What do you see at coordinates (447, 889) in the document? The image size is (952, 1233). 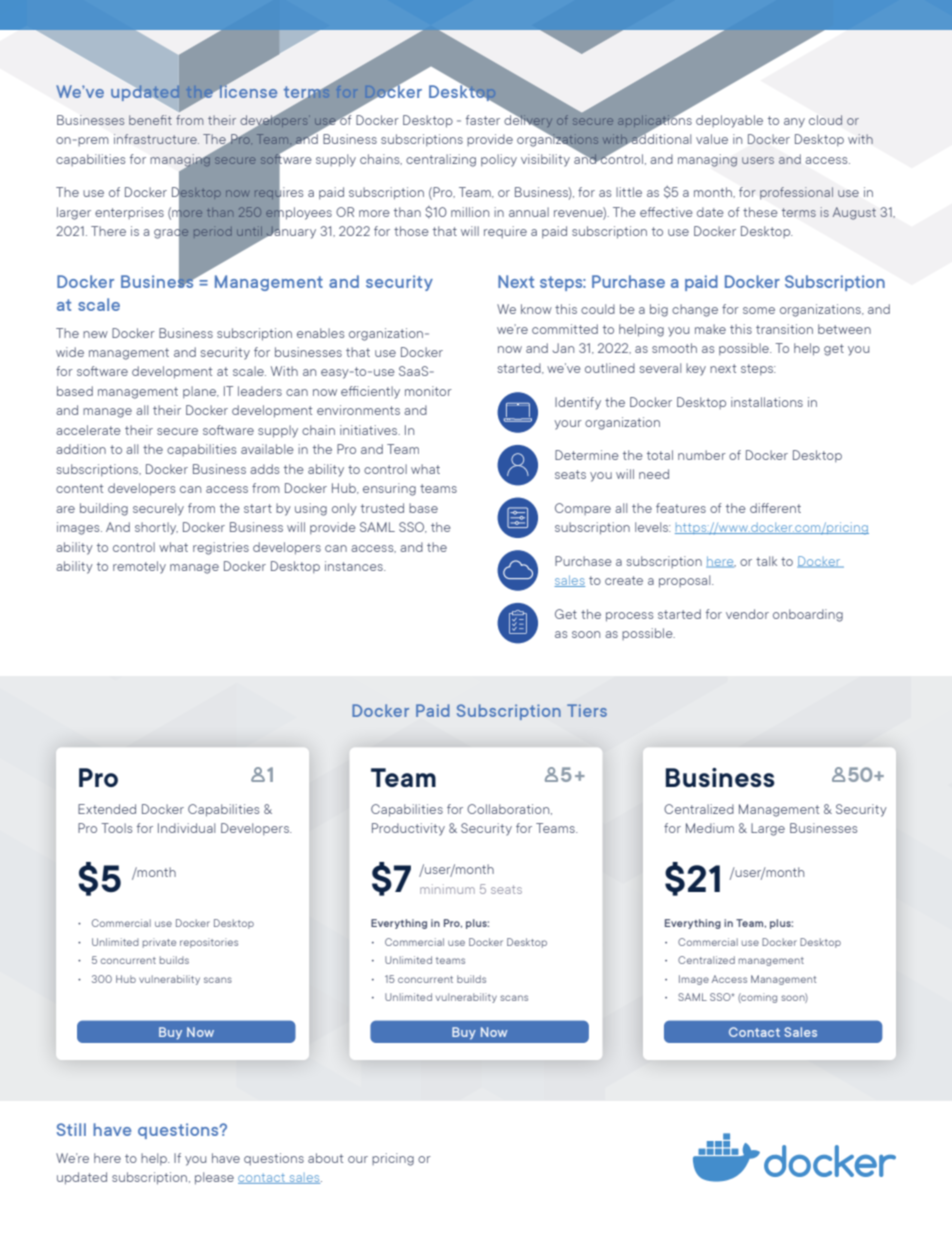 I see `minimum` at bounding box center [447, 889].
